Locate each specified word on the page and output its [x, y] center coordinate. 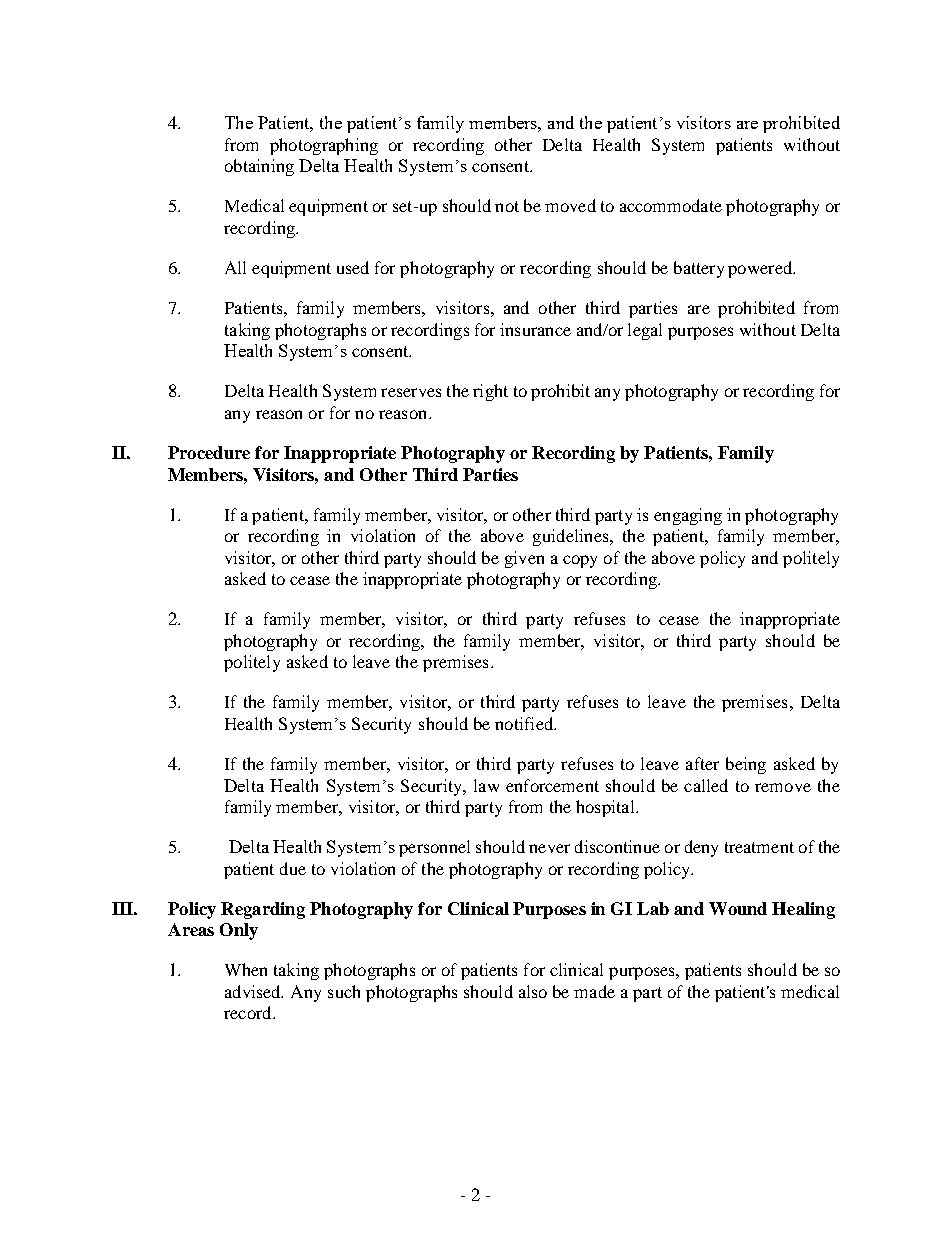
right [490, 392]
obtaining [259, 167]
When [246, 969]
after [702, 763]
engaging [688, 516]
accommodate [671, 205]
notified [525, 723]
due [293, 868]
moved [570, 205]
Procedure [209, 452]
